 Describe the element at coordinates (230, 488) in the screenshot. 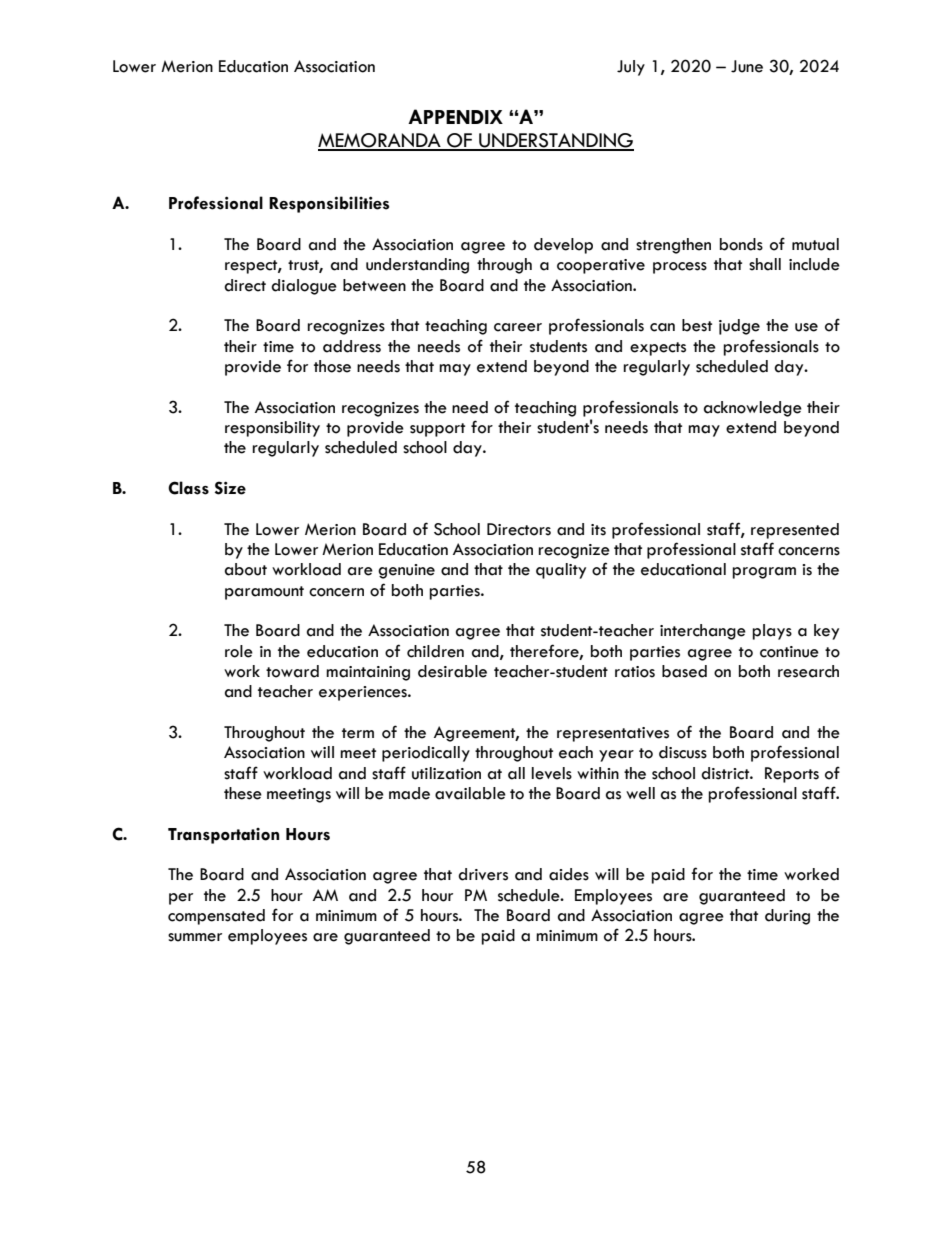

I see `Size` at that location.
